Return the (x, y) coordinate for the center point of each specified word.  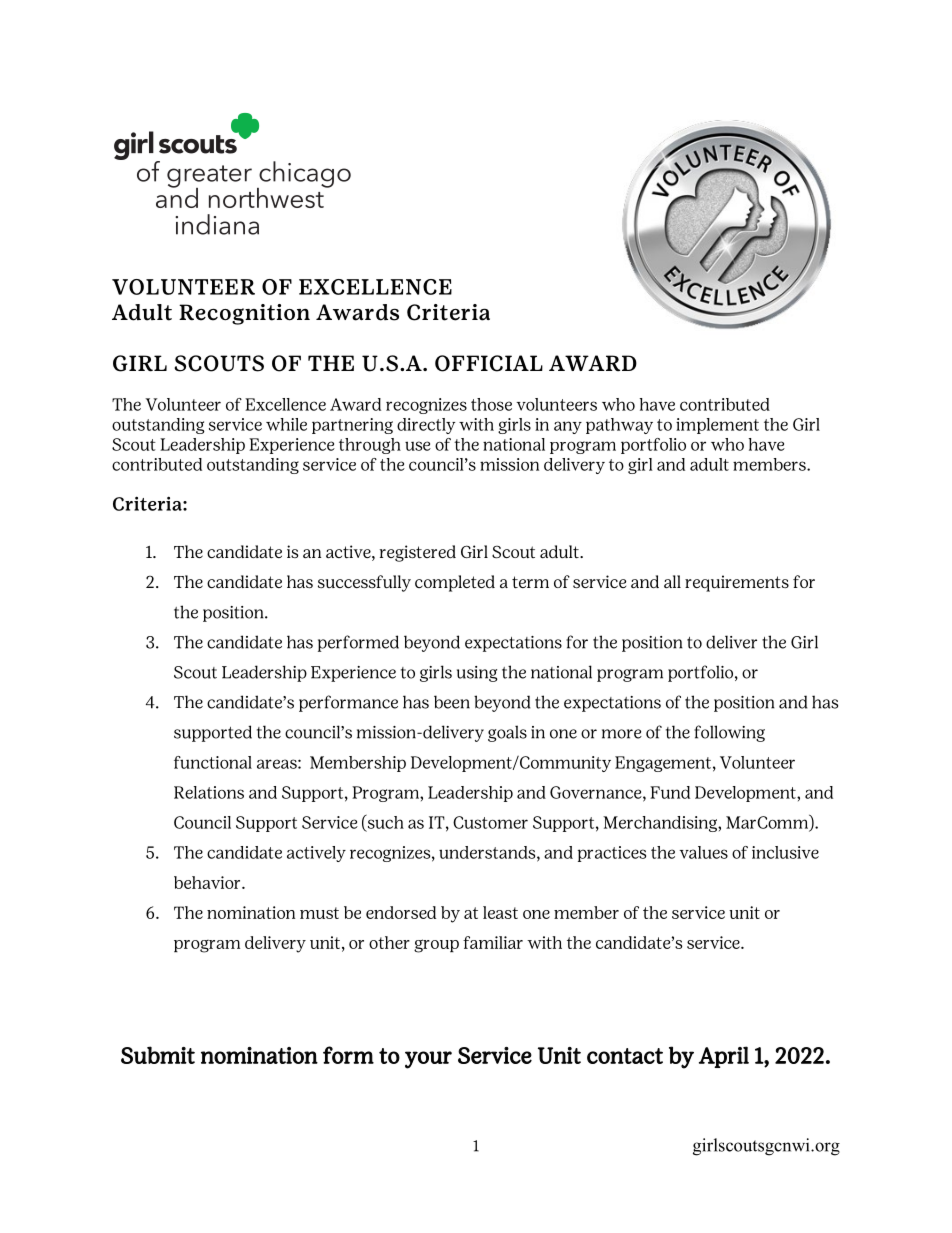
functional (213, 762)
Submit (158, 1055)
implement (717, 426)
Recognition (244, 314)
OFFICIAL (489, 363)
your (428, 1060)
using (477, 674)
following (729, 733)
